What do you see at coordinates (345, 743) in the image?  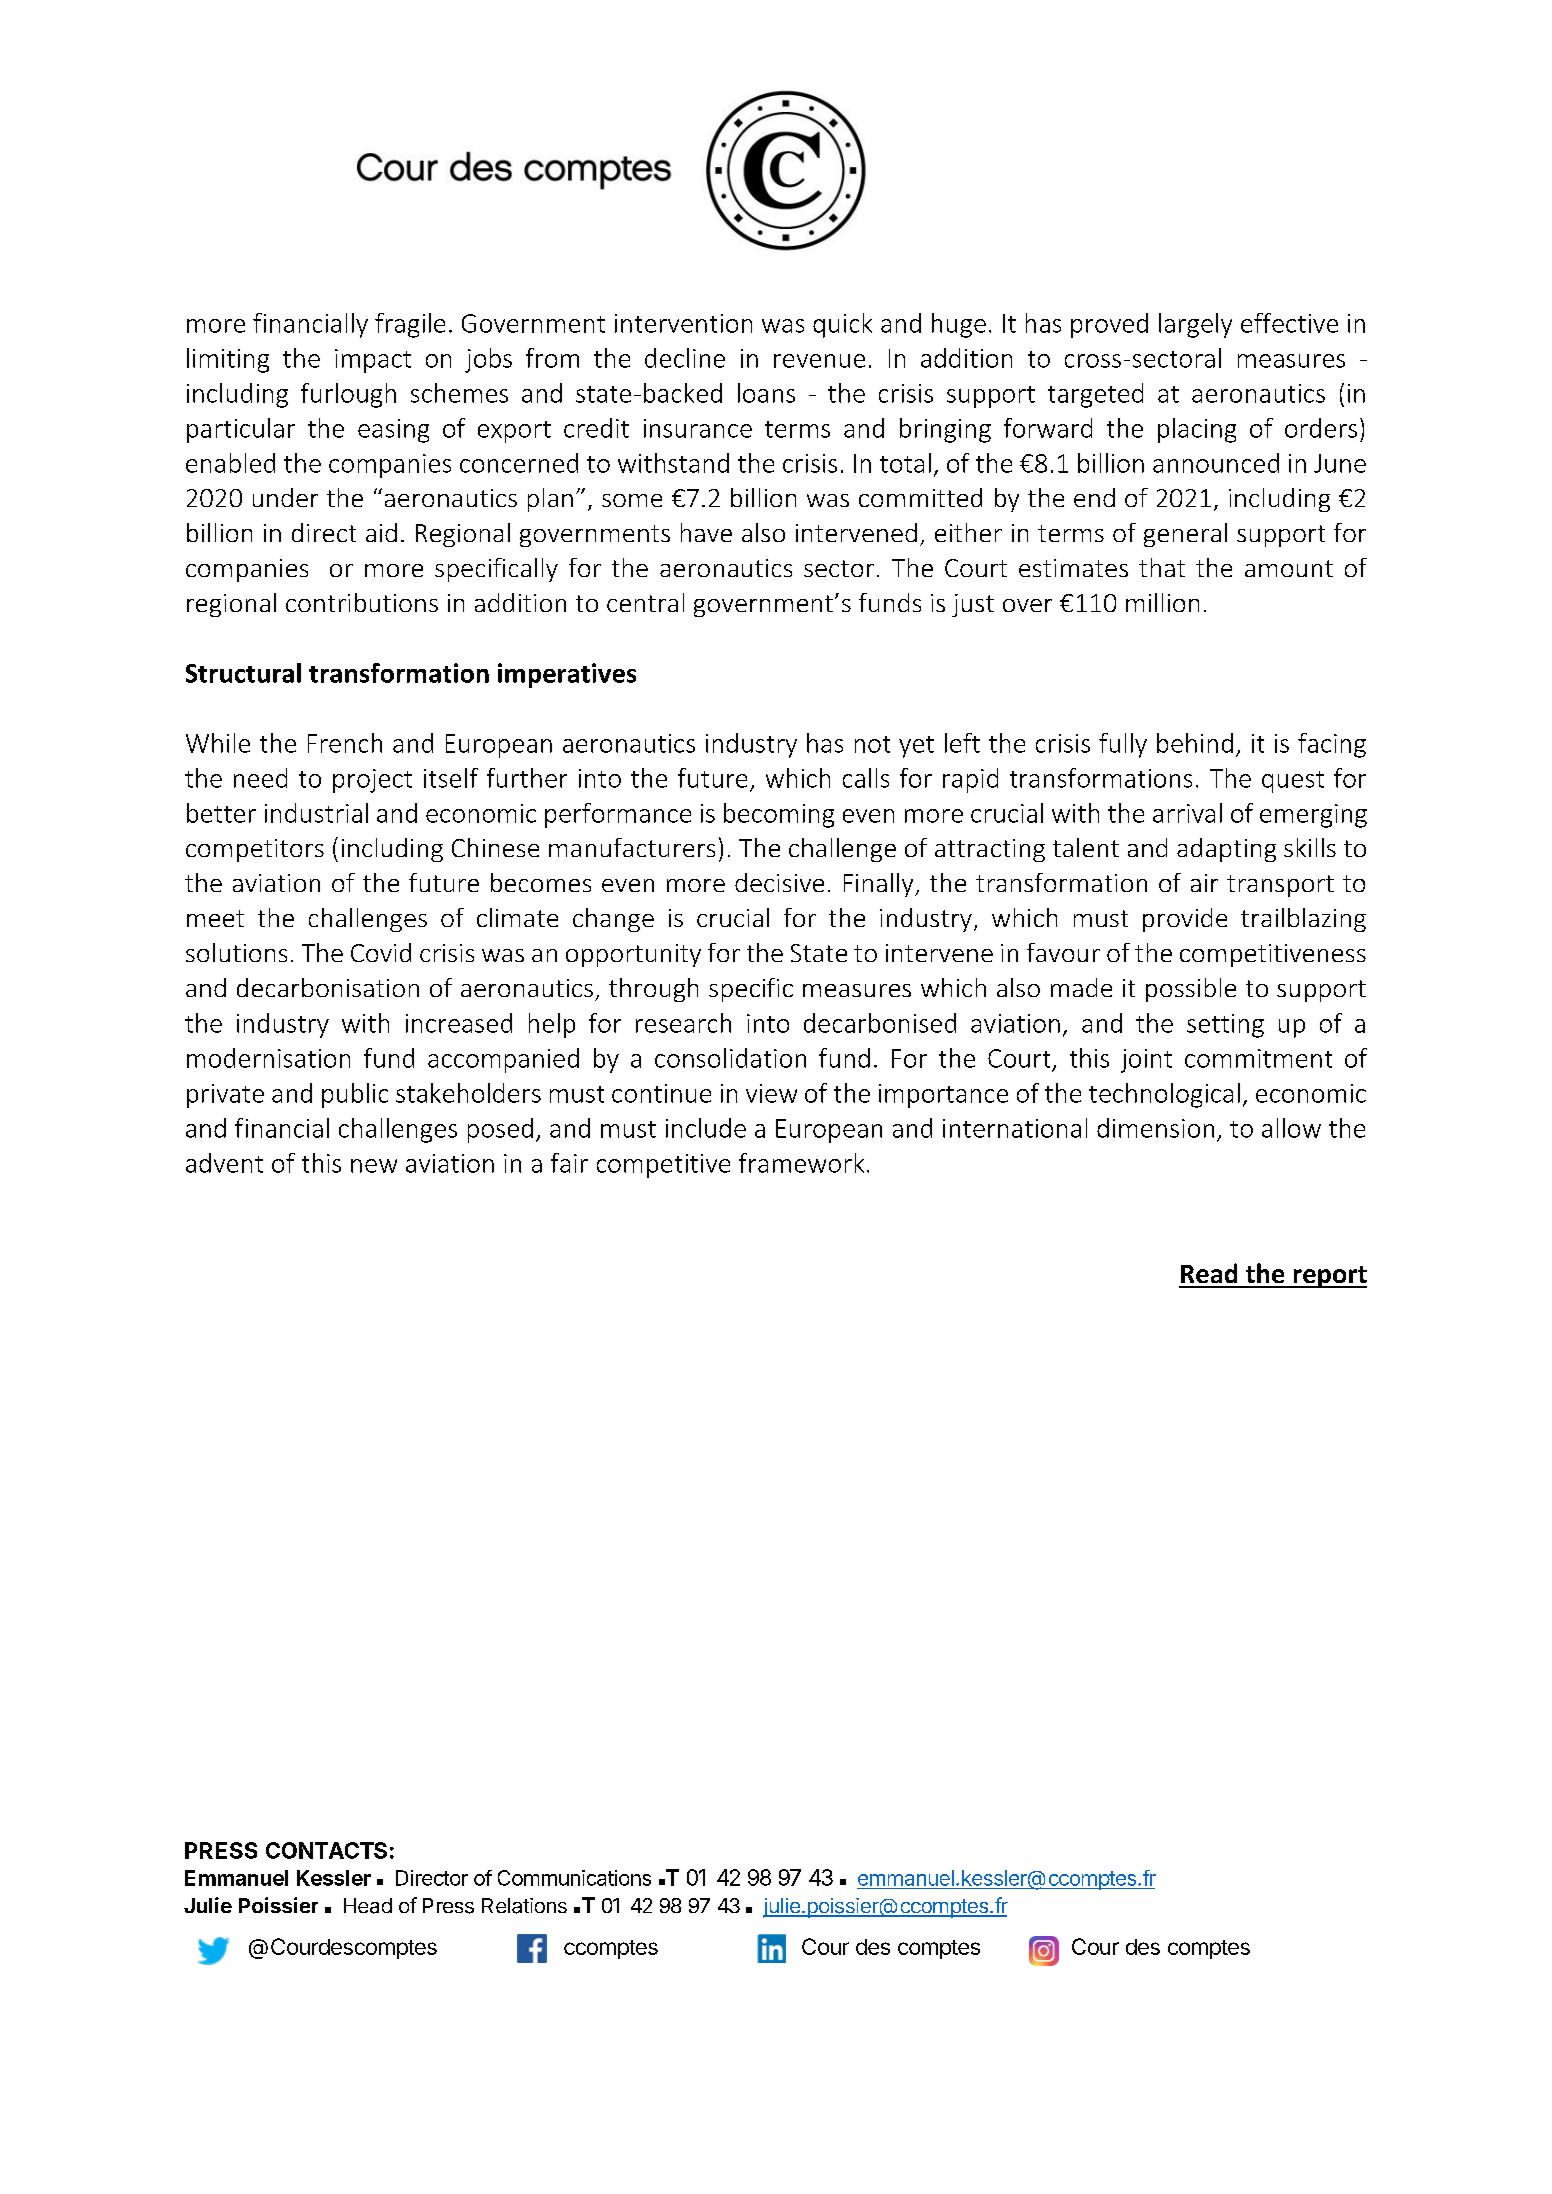 I see `French` at bounding box center [345, 743].
